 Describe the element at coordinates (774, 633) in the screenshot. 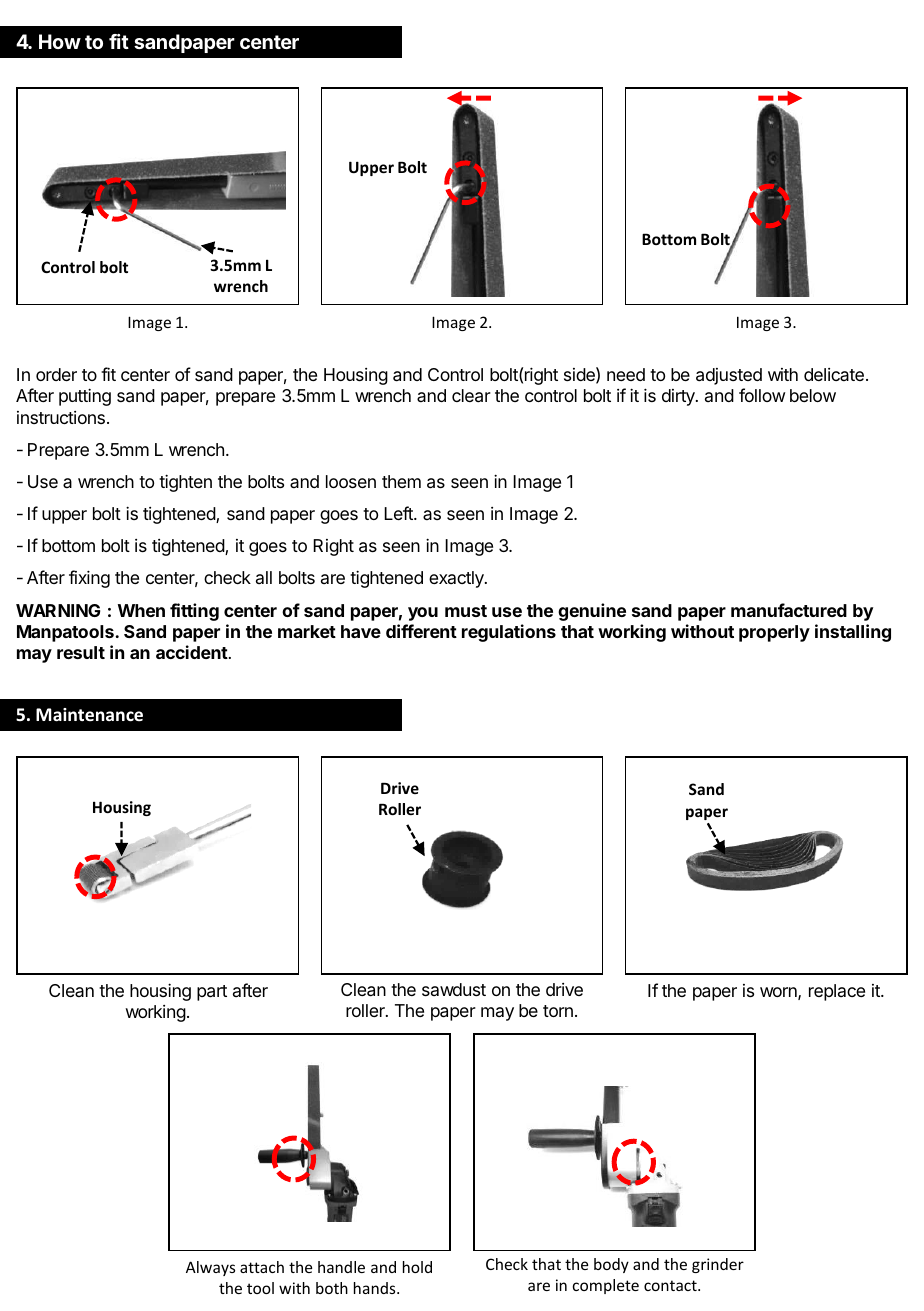

I see `properly` at that location.
